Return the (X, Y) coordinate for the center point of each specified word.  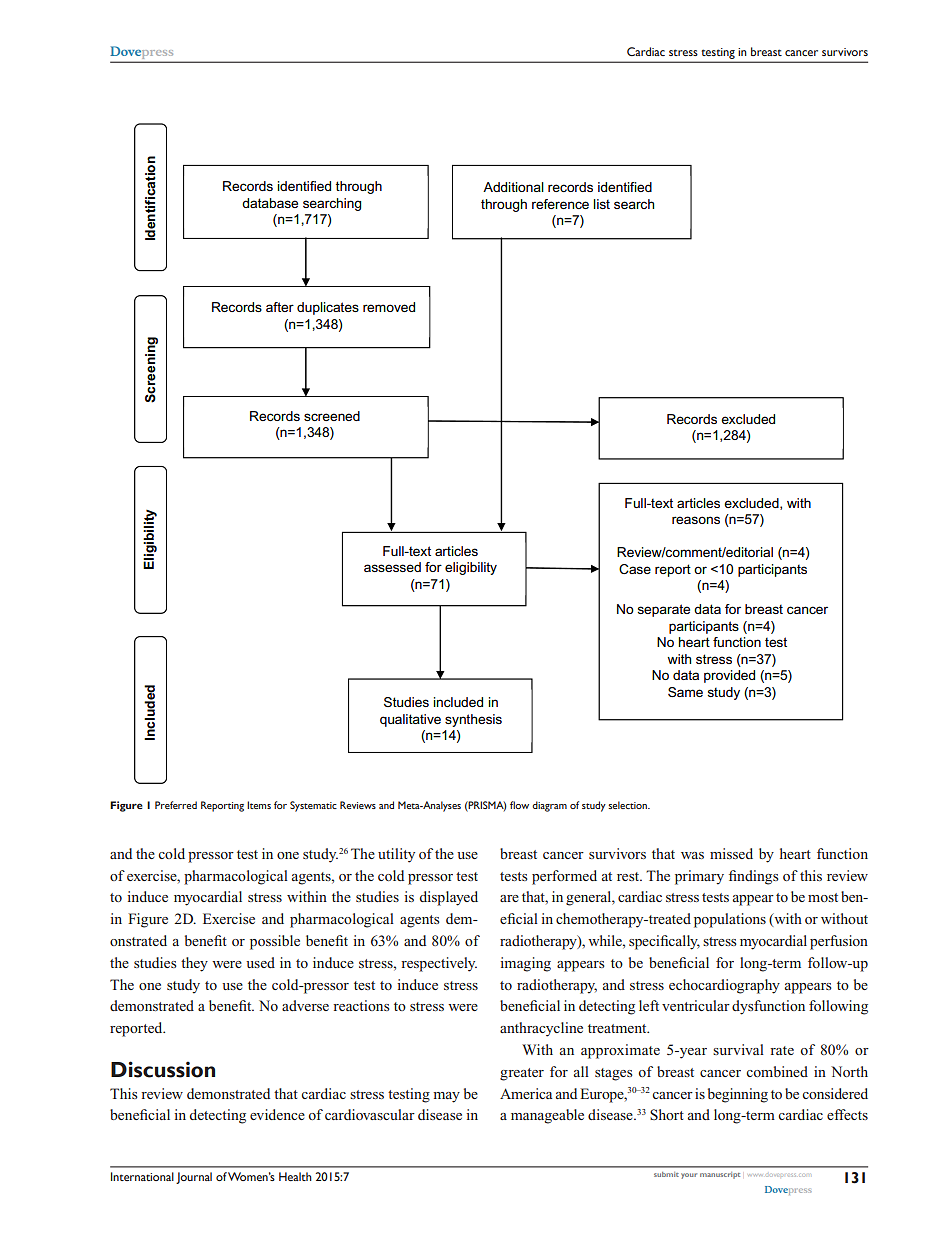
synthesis (473, 720)
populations (730, 920)
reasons (696, 520)
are (509, 898)
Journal (194, 1178)
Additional (513, 187)
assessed (392, 567)
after (280, 307)
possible (275, 942)
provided (729, 676)
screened (332, 416)
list (601, 204)
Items (259, 805)
